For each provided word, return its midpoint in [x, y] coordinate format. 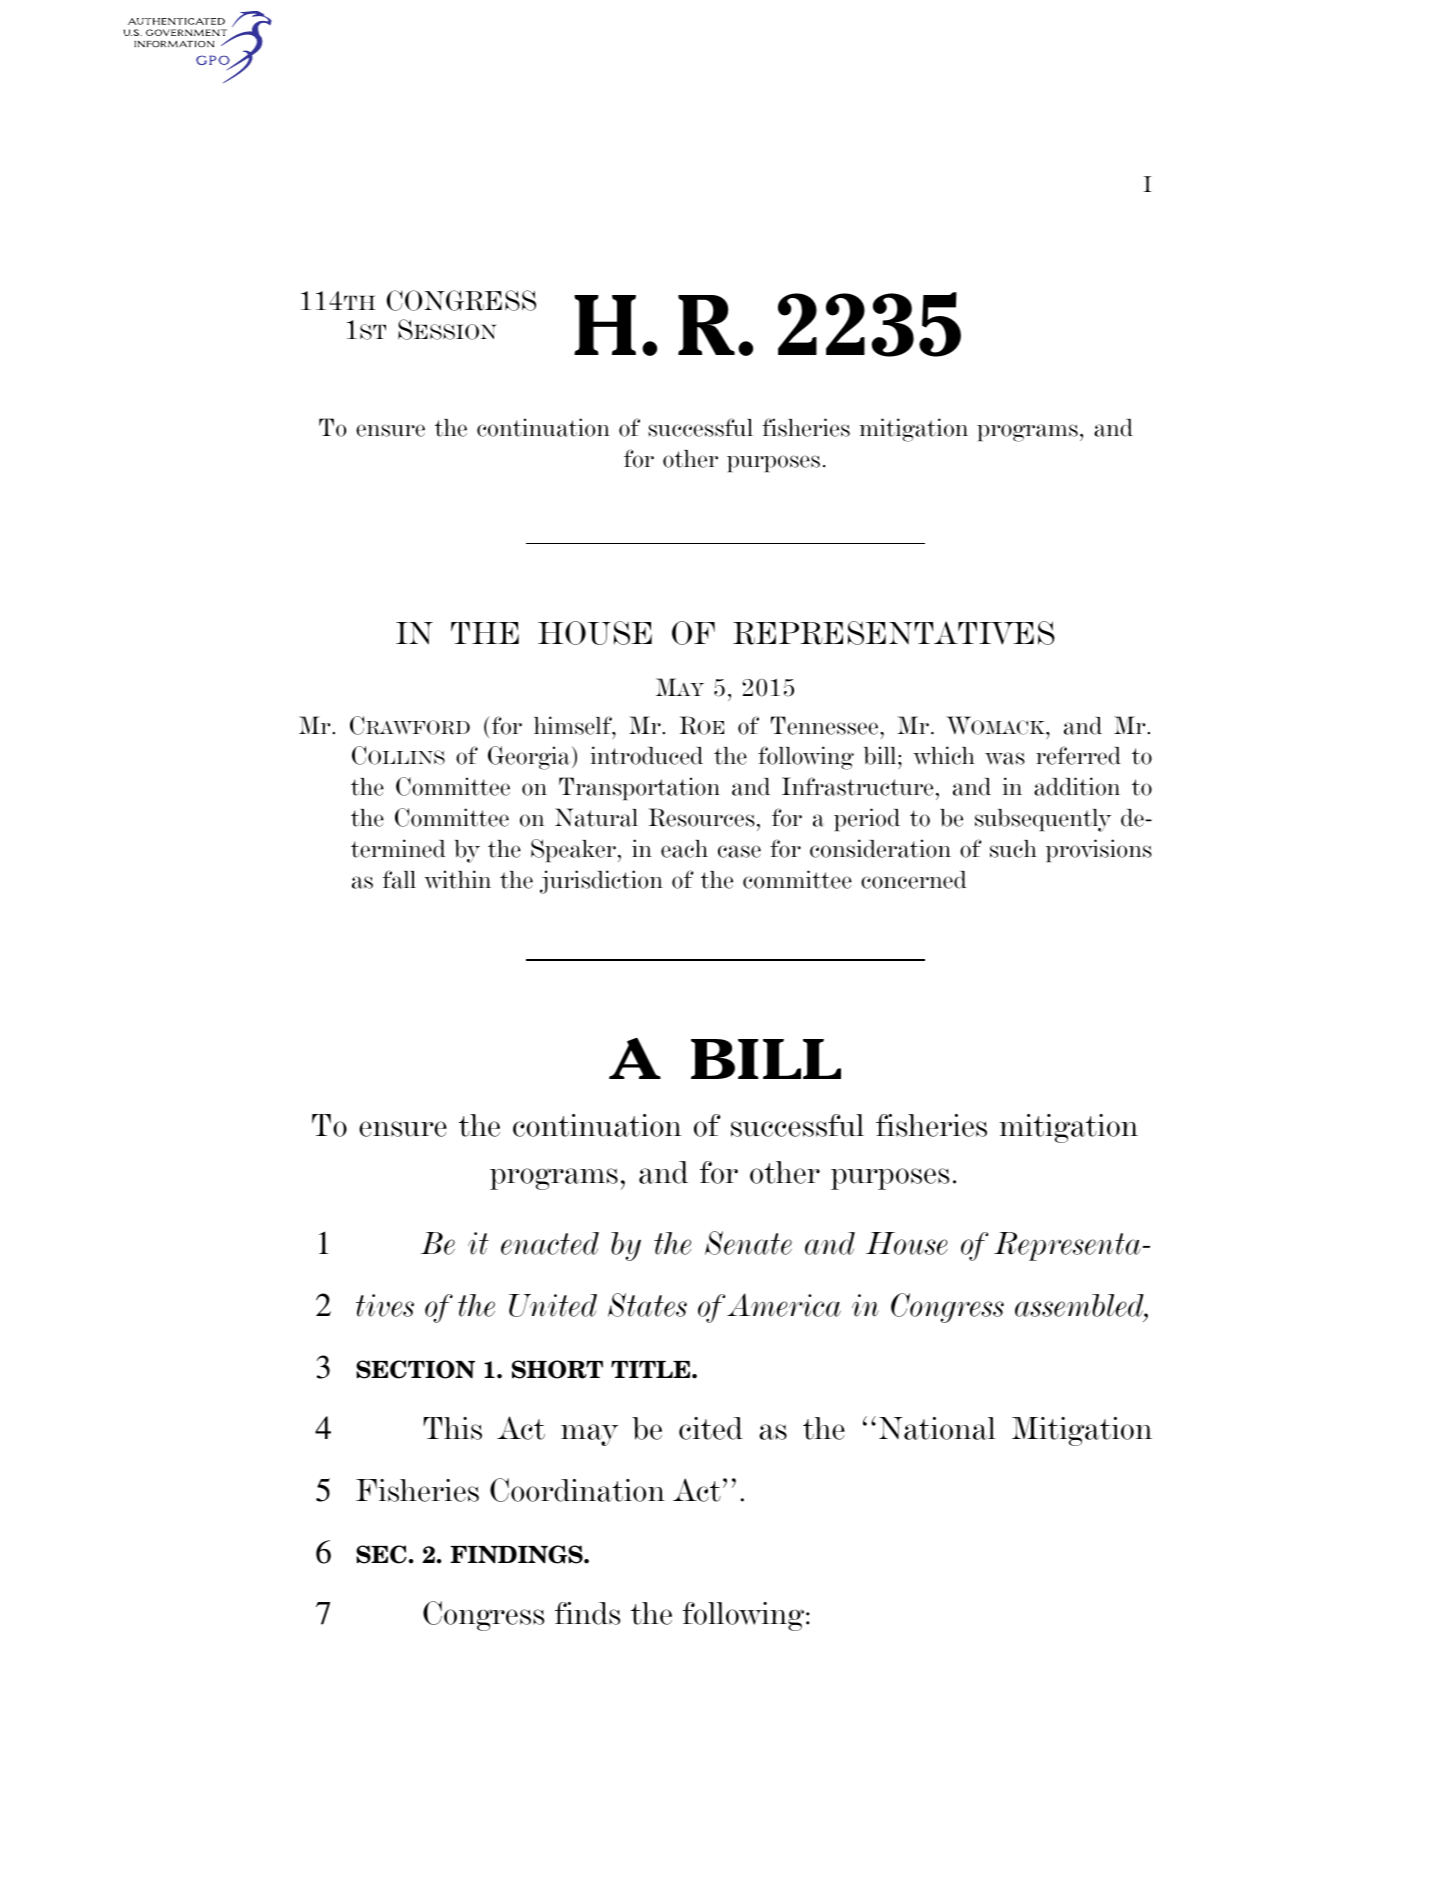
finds [588, 1613]
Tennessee [826, 725]
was [1005, 758]
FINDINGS [517, 1554]
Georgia [529, 758]
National [937, 1428]
